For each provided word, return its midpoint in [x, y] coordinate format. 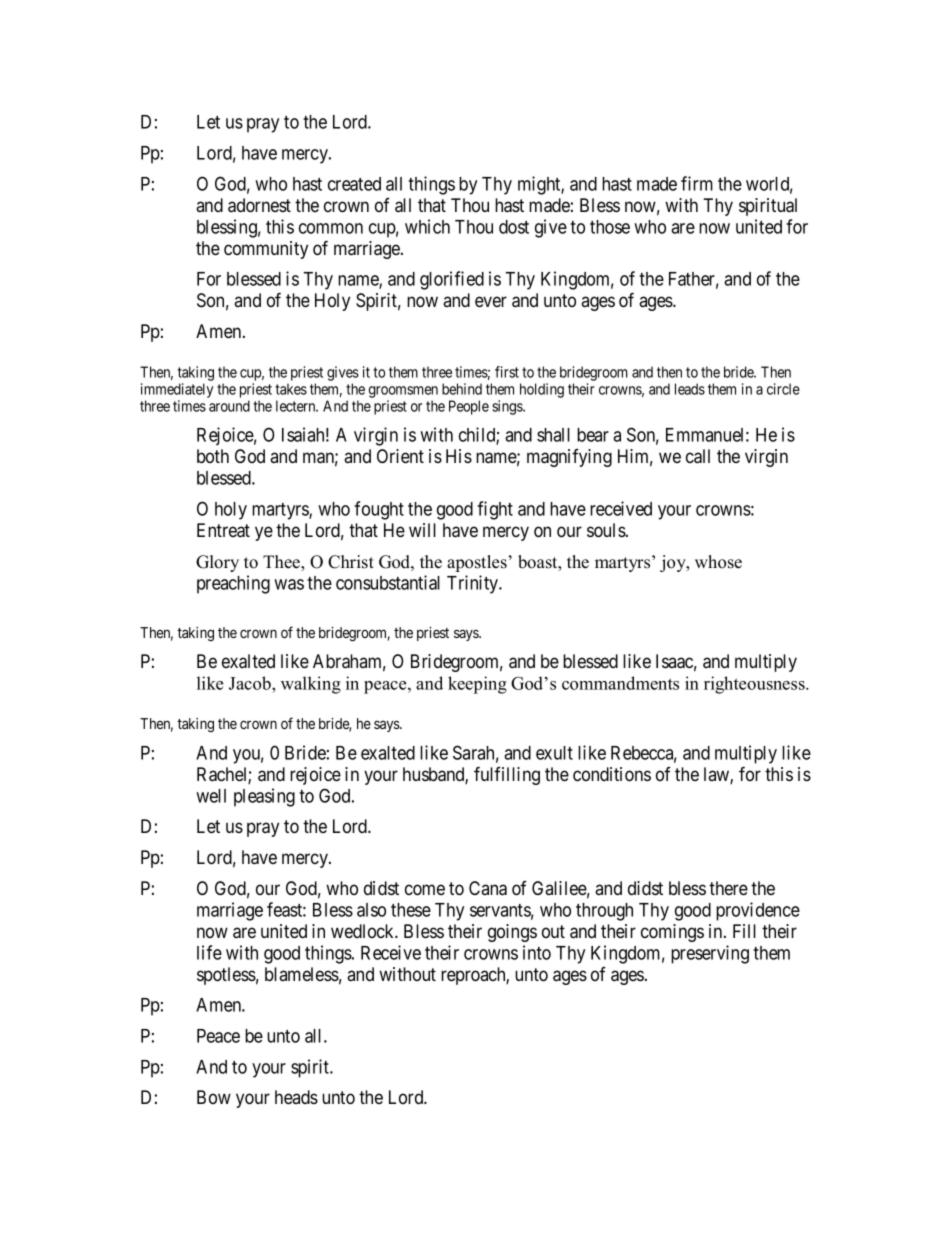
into [537, 952]
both [213, 456]
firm [697, 183]
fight [495, 510]
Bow [214, 1097]
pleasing [264, 797]
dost [514, 227]
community [266, 250]
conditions [612, 774]
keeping [477, 685]
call [698, 456]
